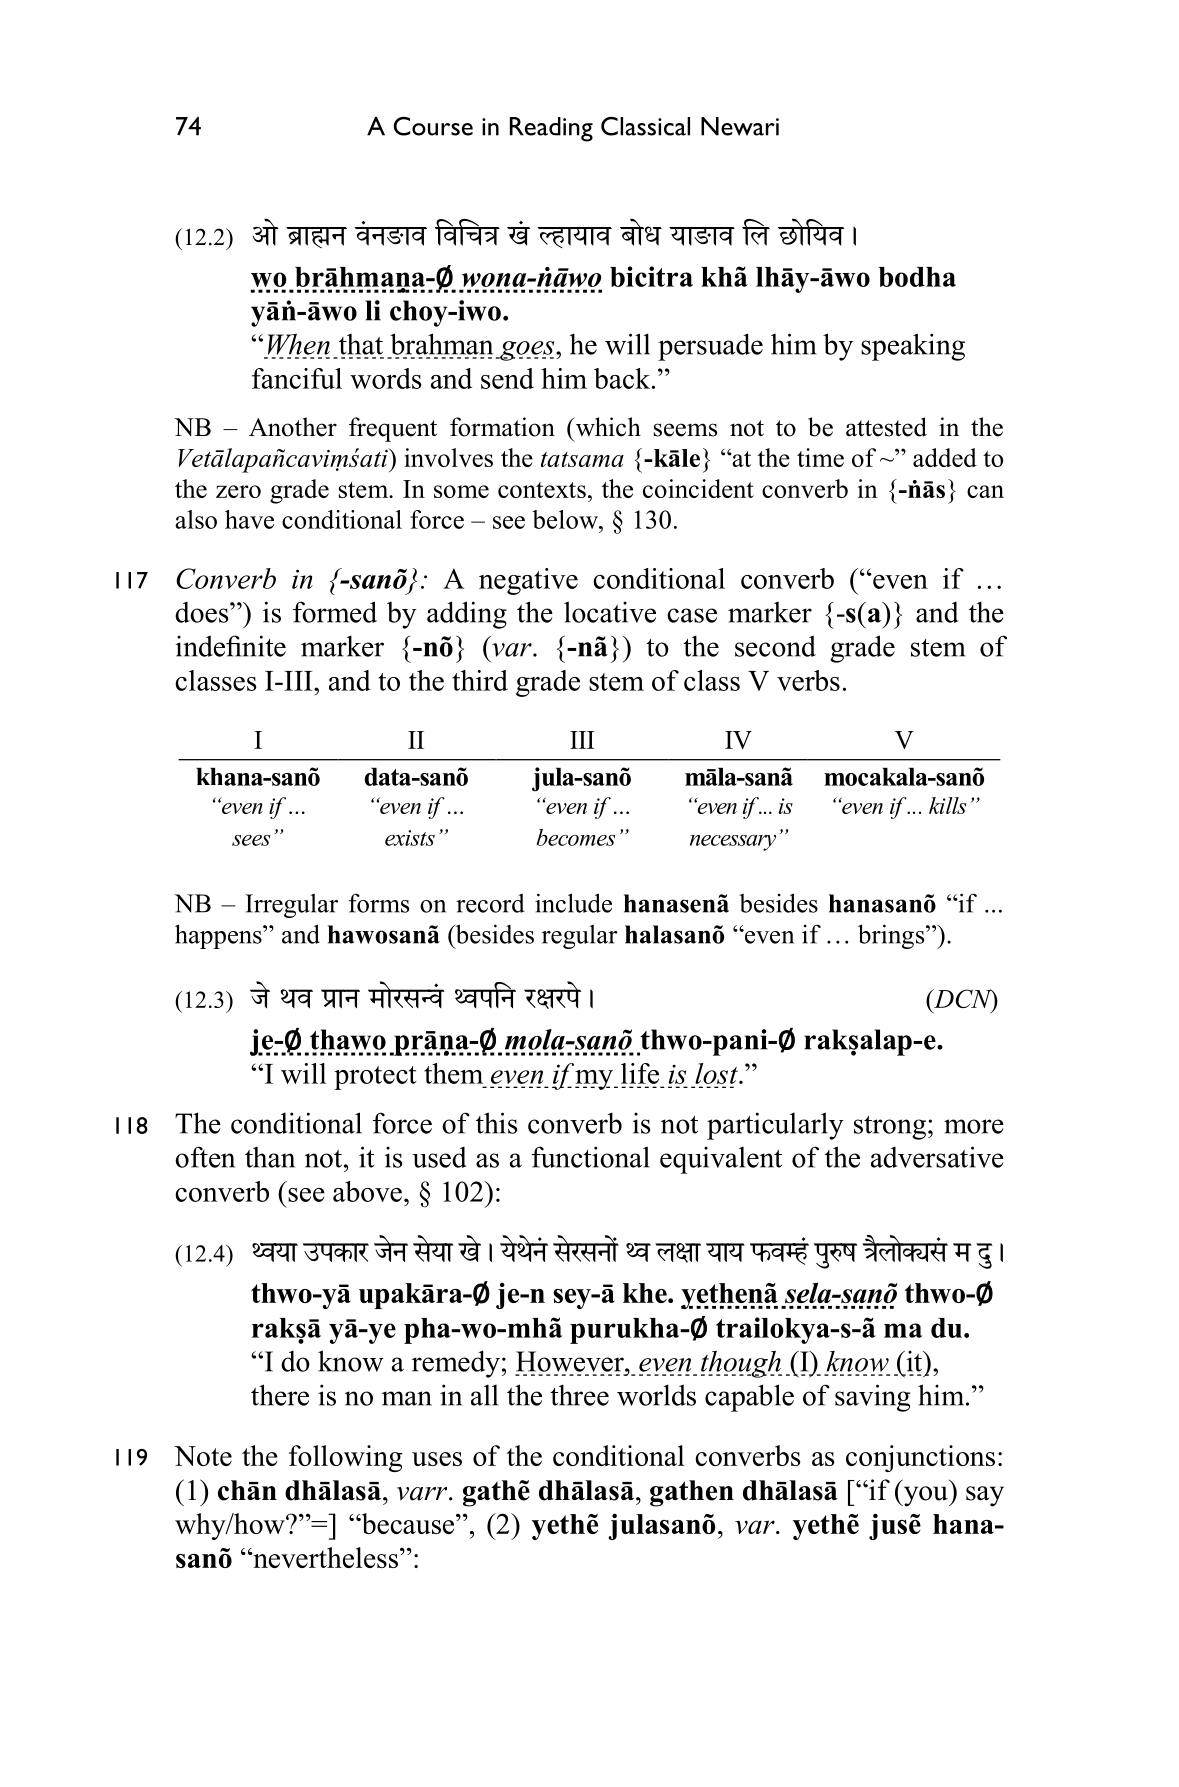  Describe the element at coordinates (579, 1395) in the screenshot. I see `three` at that location.
